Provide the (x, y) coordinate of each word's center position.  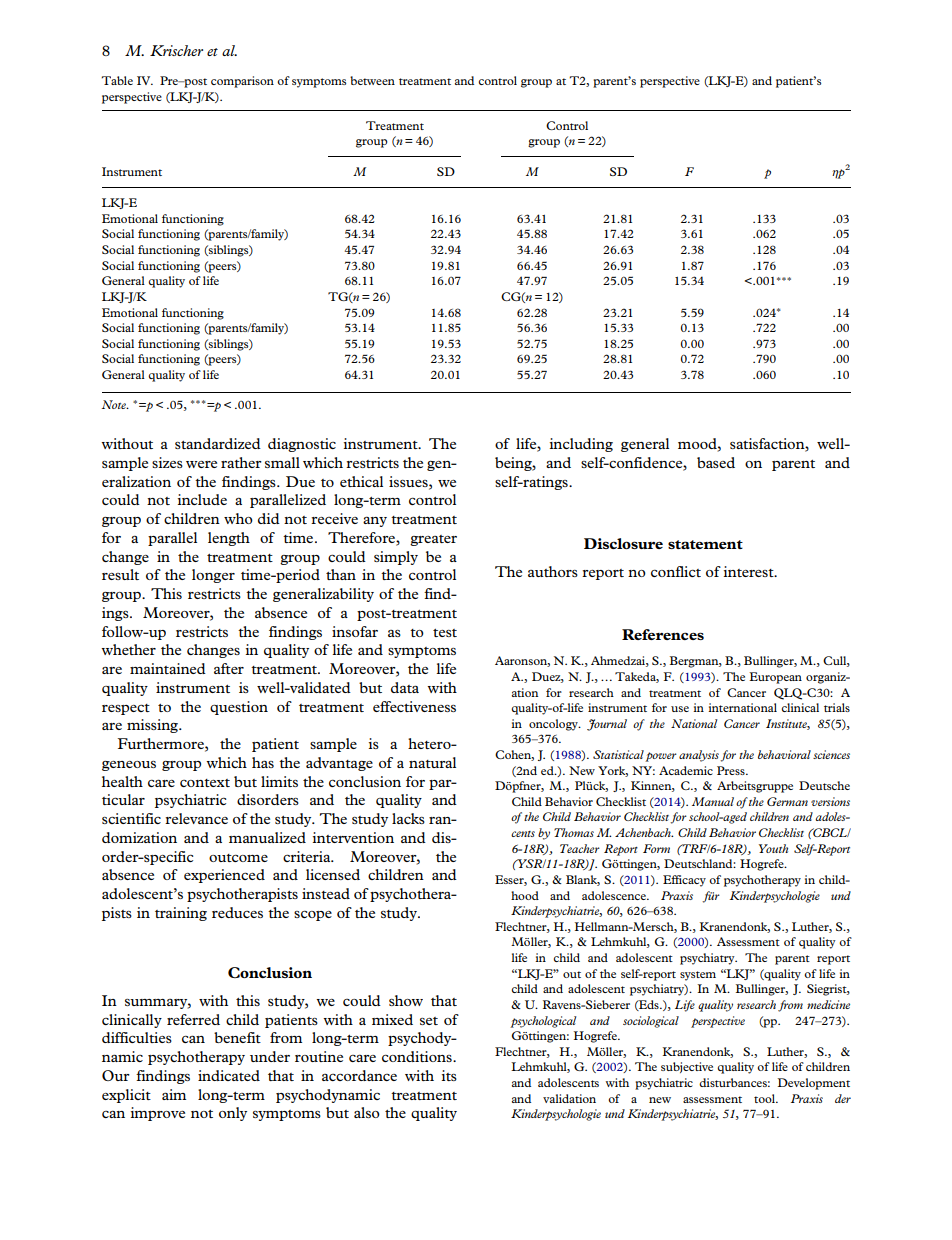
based (716, 462)
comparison (242, 82)
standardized (218, 443)
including (581, 445)
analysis (699, 756)
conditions (418, 1056)
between (372, 80)
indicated (229, 1075)
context (205, 783)
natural (432, 762)
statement (705, 544)
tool (765, 1098)
